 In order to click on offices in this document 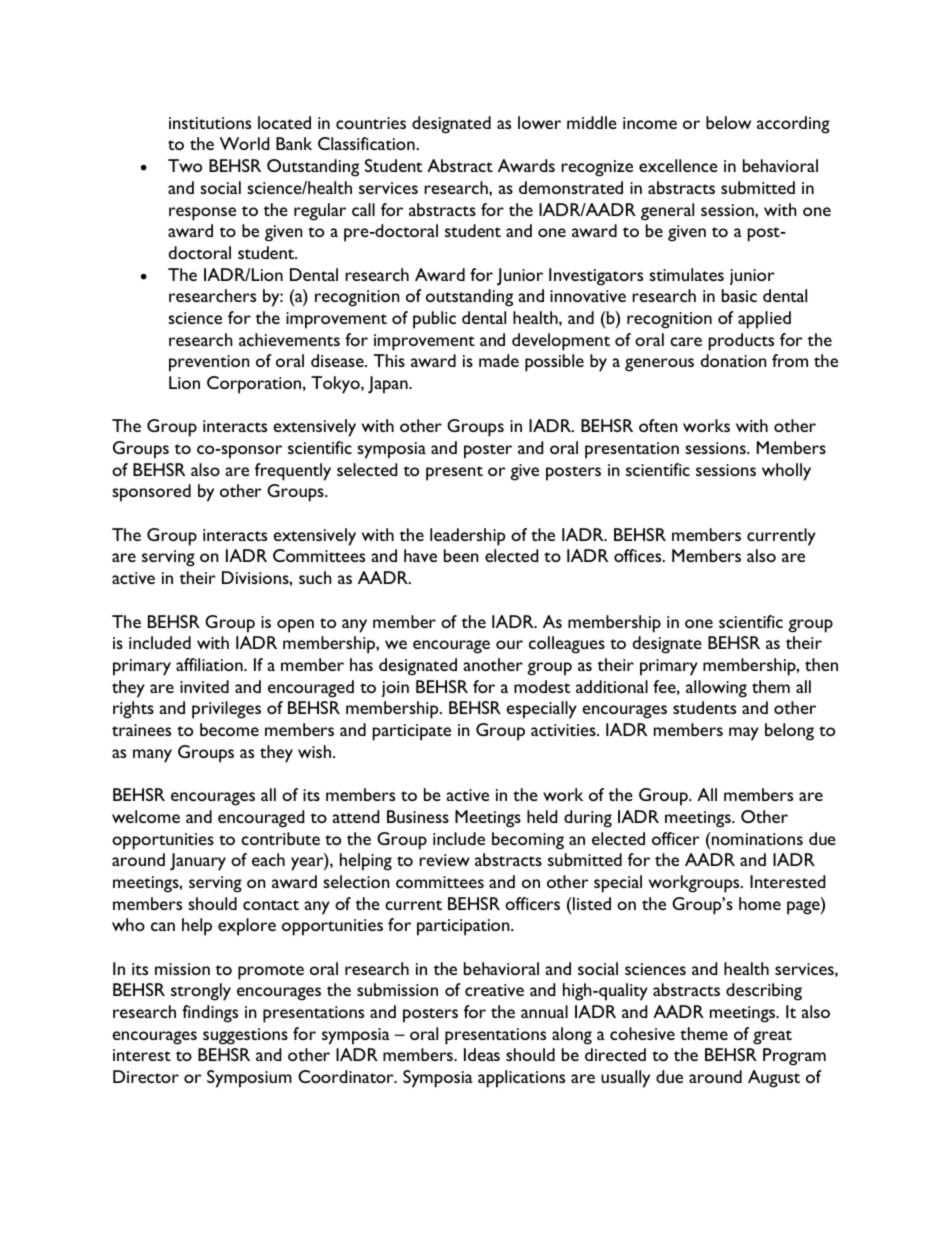, I will do `click(639, 555)`.
